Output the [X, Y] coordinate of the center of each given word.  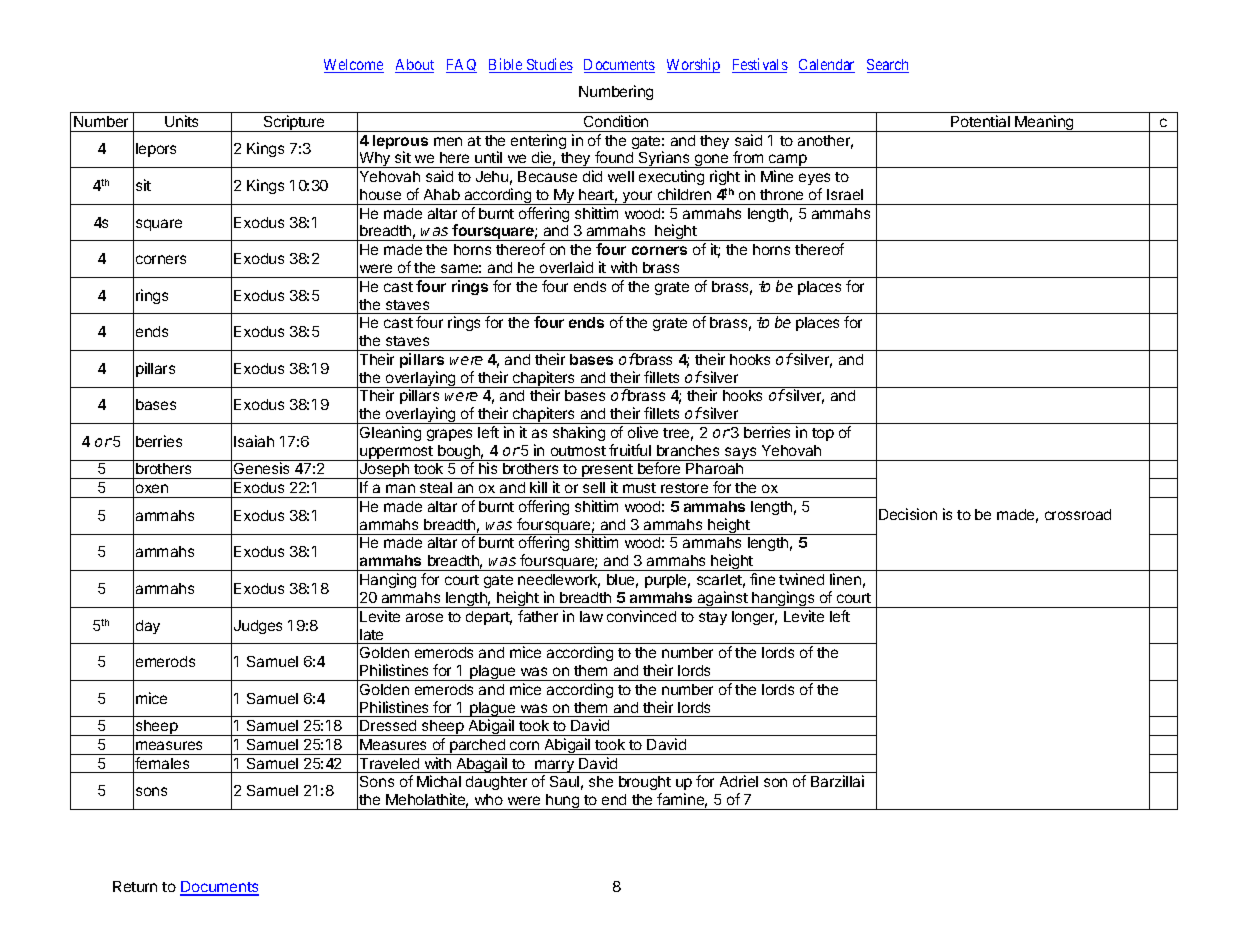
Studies [549, 65]
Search [888, 66]
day [148, 627]
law [591, 616]
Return [135, 886]
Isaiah [254, 441]
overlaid [566, 267]
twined [801, 579]
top [823, 434]
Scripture [294, 123]
